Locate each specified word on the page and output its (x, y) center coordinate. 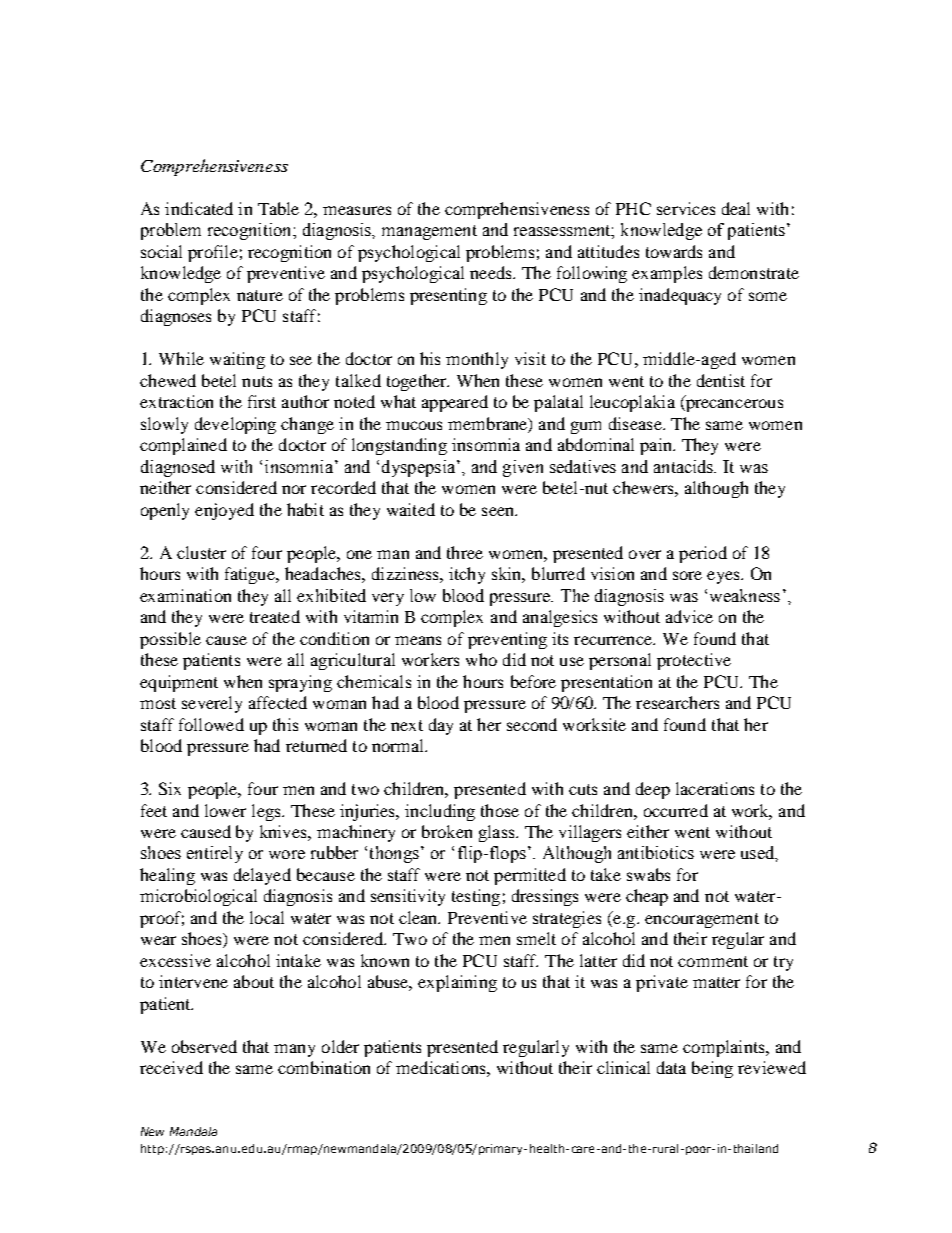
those (500, 810)
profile (213, 253)
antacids (685, 466)
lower (225, 810)
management (429, 232)
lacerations (715, 788)
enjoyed (224, 511)
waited (411, 509)
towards (674, 251)
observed (204, 1046)
